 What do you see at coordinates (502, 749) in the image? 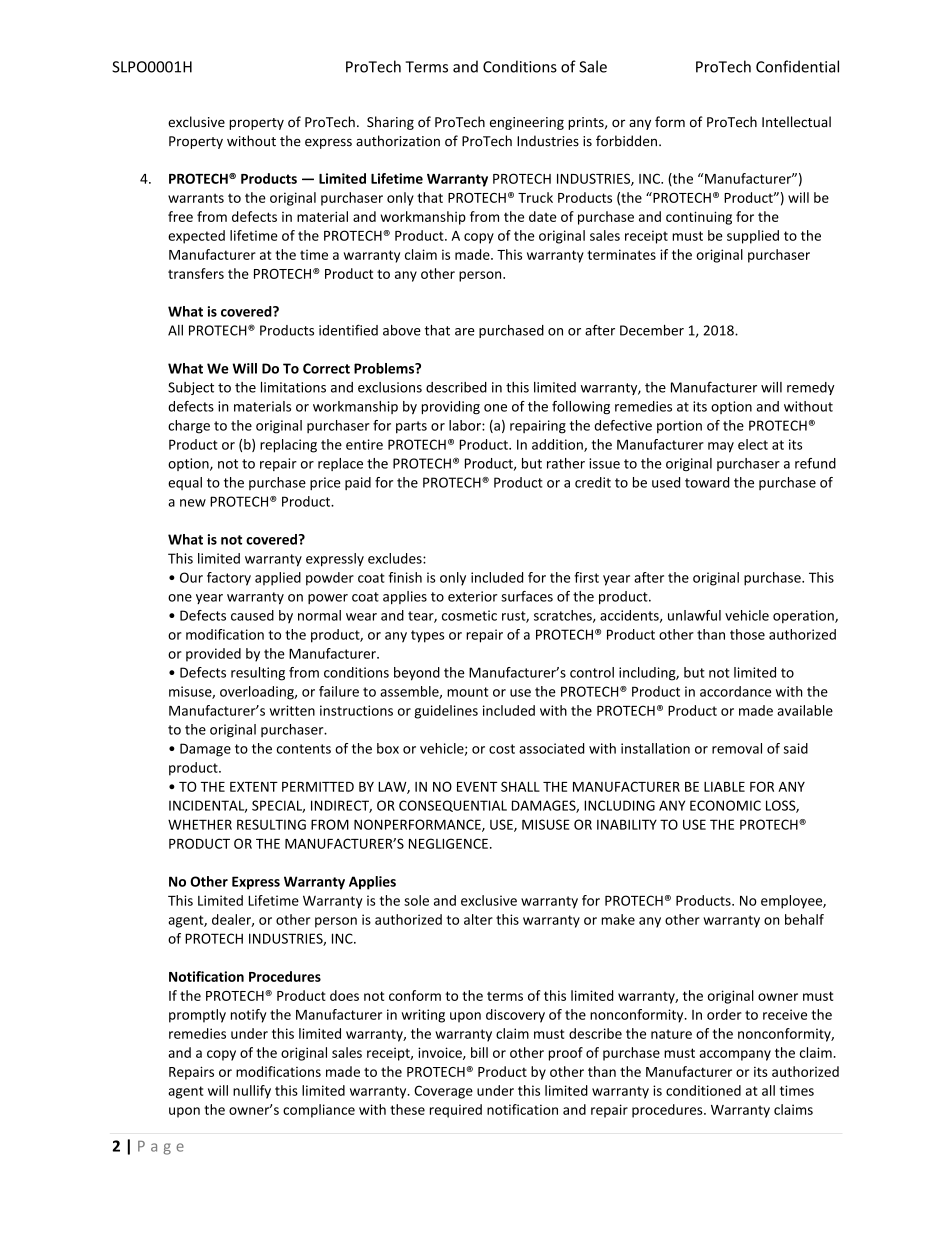
I see `cost` at bounding box center [502, 749].
